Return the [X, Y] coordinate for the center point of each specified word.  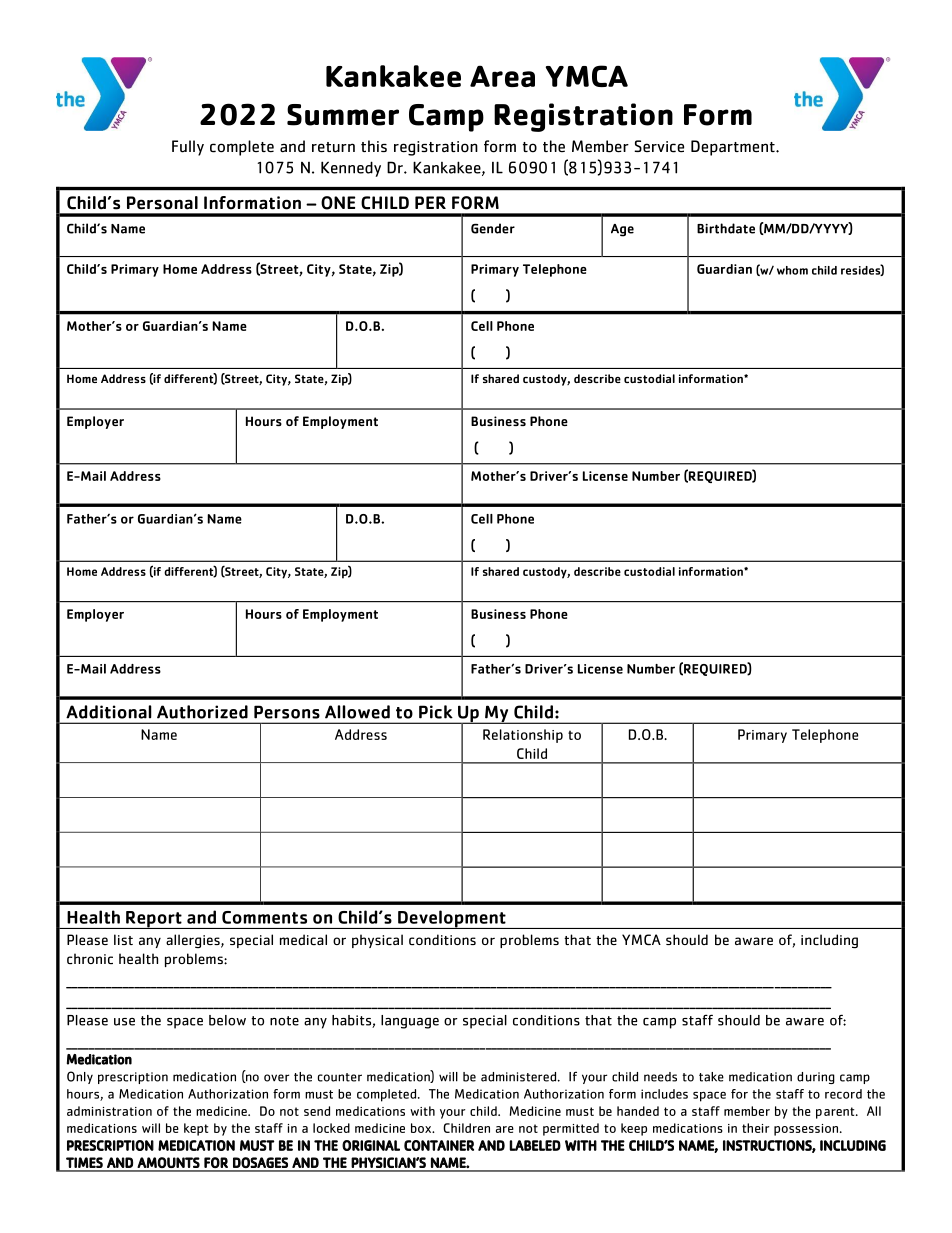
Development [452, 919]
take [711, 1077]
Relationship [523, 736]
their [755, 1128]
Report [154, 920]
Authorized [202, 712]
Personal [162, 203]
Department [734, 148]
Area [502, 76]
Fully [188, 148]
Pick [436, 712]
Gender [493, 228]
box [422, 1128]
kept [196, 1129]
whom [792, 270]
